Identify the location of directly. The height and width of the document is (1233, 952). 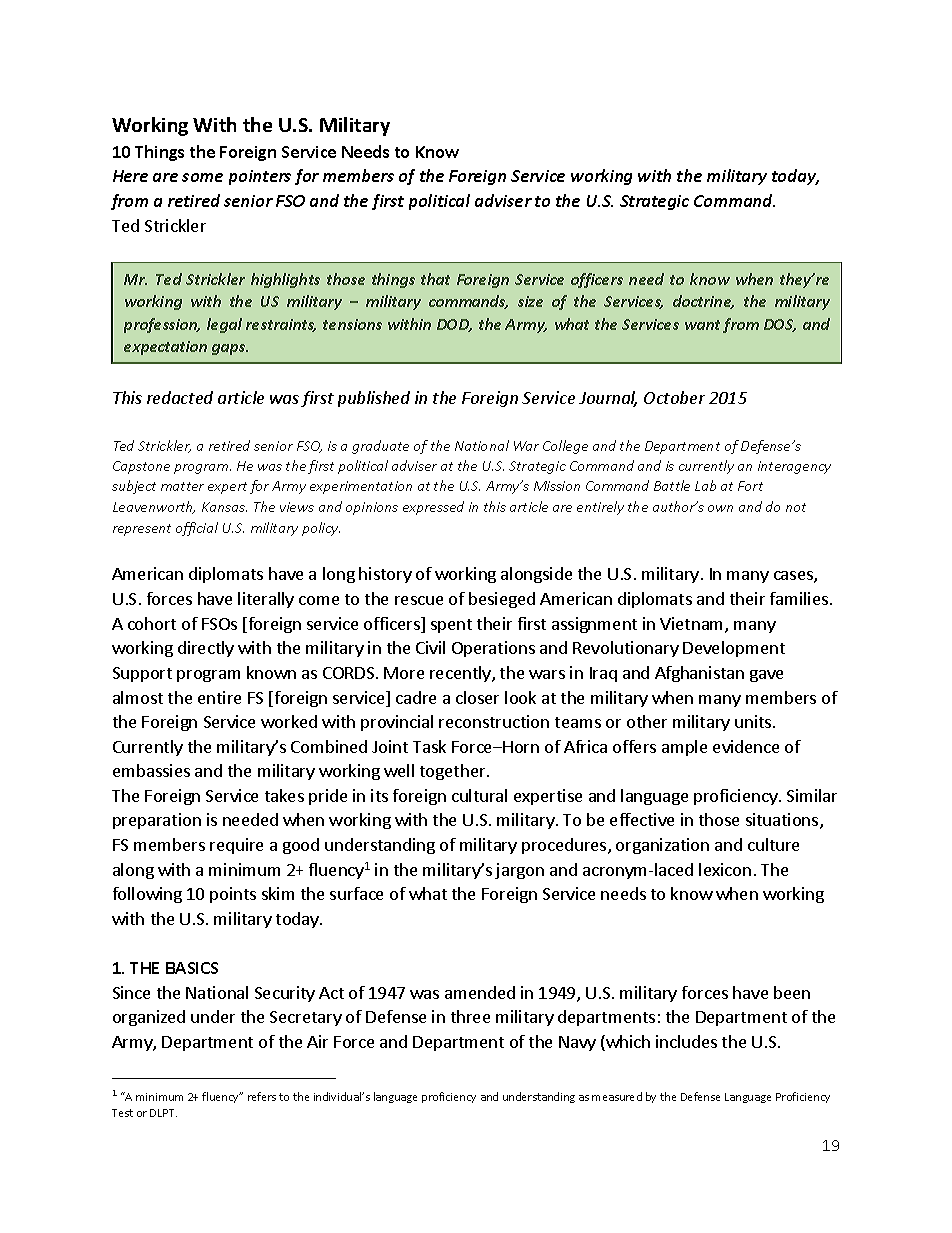
(206, 649).
